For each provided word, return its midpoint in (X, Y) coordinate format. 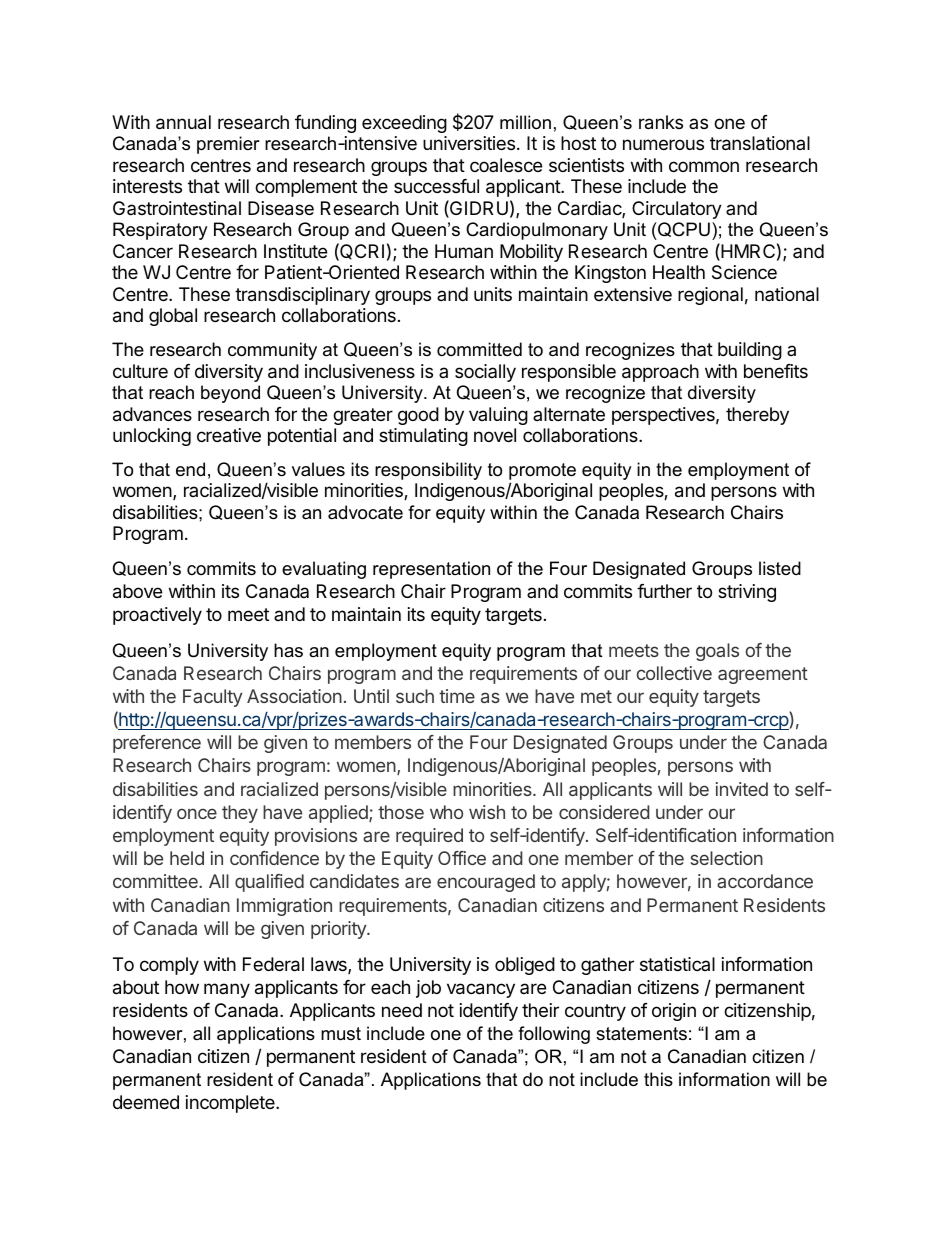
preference (157, 744)
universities (469, 143)
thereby (757, 416)
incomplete (231, 1104)
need (402, 1010)
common (704, 166)
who (446, 812)
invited (742, 789)
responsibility (428, 471)
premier (228, 145)
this (658, 1079)
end (190, 469)
